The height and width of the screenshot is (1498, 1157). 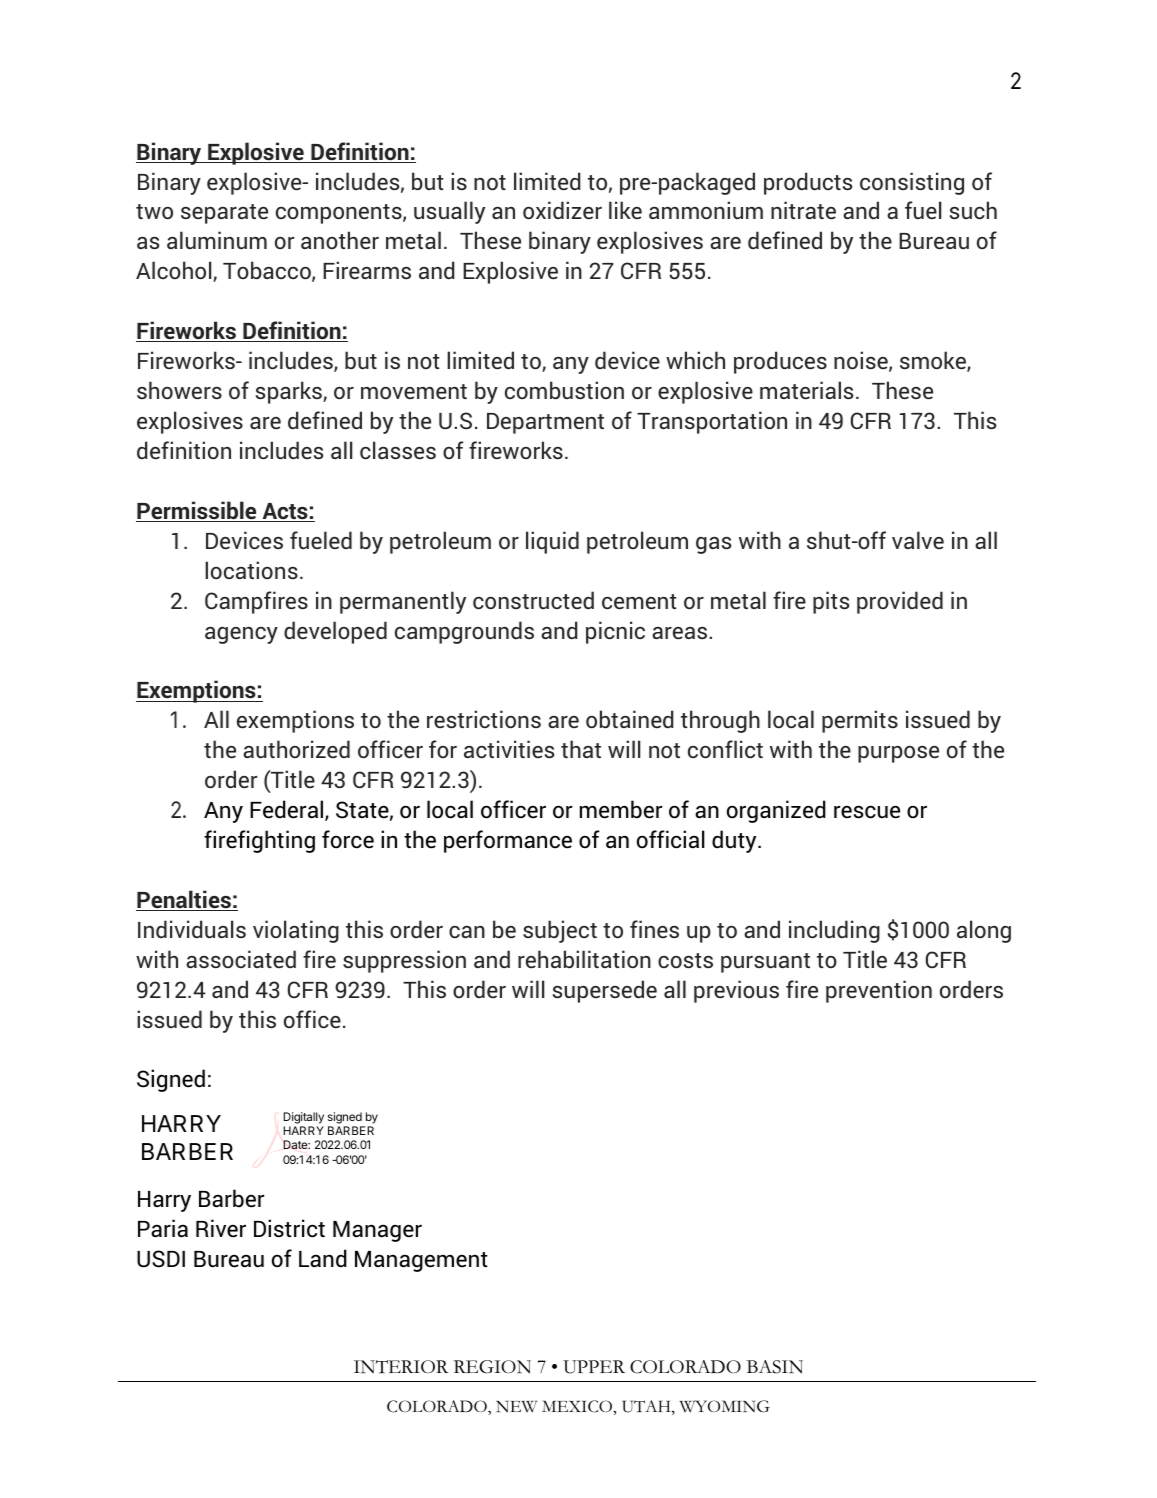 I want to click on rescue, so click(x=867, y=812).
